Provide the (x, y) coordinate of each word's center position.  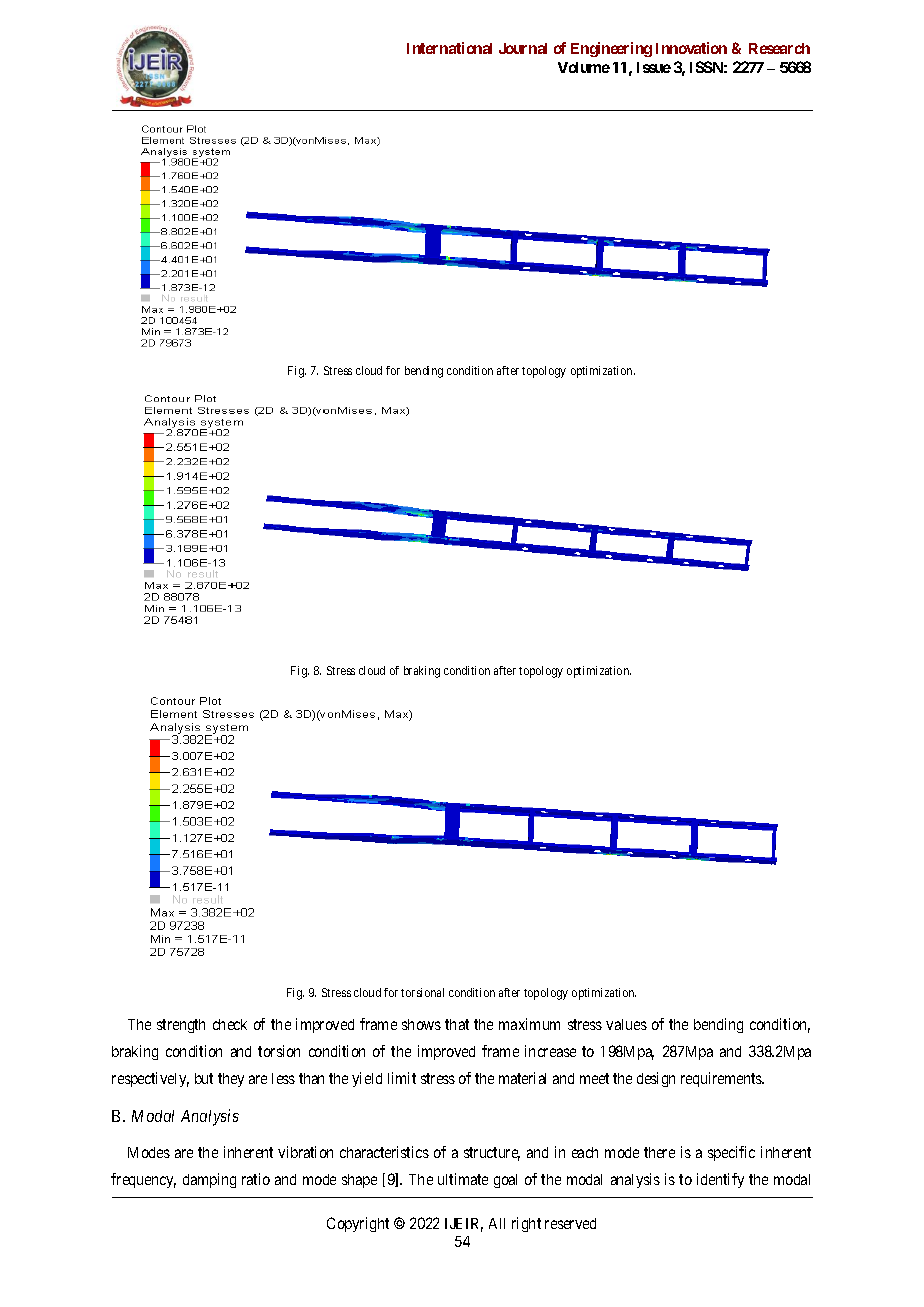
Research (779, 48)
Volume (584, 67)
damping (209, 1180)
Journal (523, 48)
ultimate (463, 1179)
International (449, 48)
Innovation (691, 48)
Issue (654, 67)
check (230, 1024)
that (457, 1024)
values (626, 1024)
